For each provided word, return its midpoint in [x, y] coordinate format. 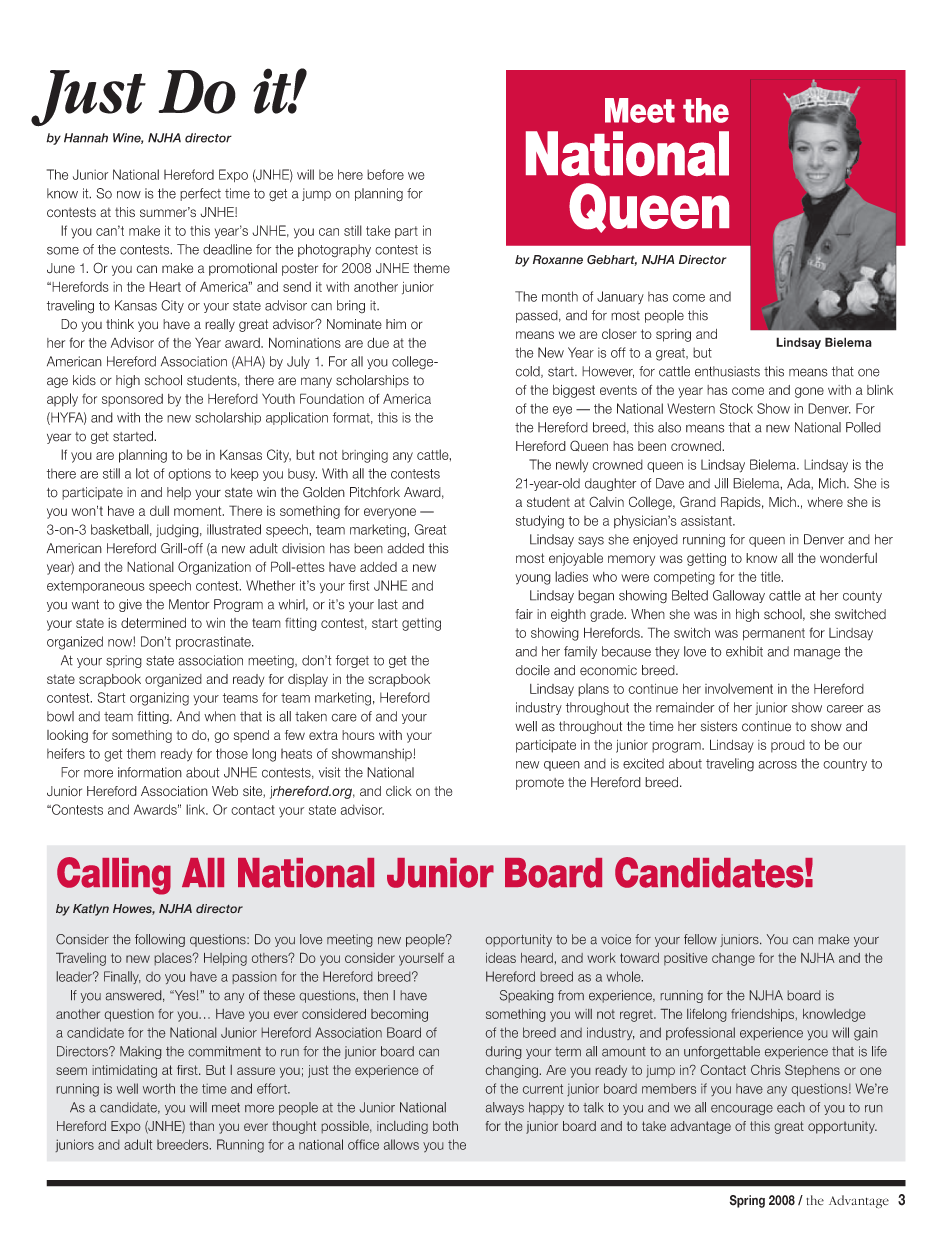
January [620, 297]
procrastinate [214, 642]
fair [524, 614]
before [385, 174]
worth [159, 1088]
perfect [200, 194]
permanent [774, 634]
